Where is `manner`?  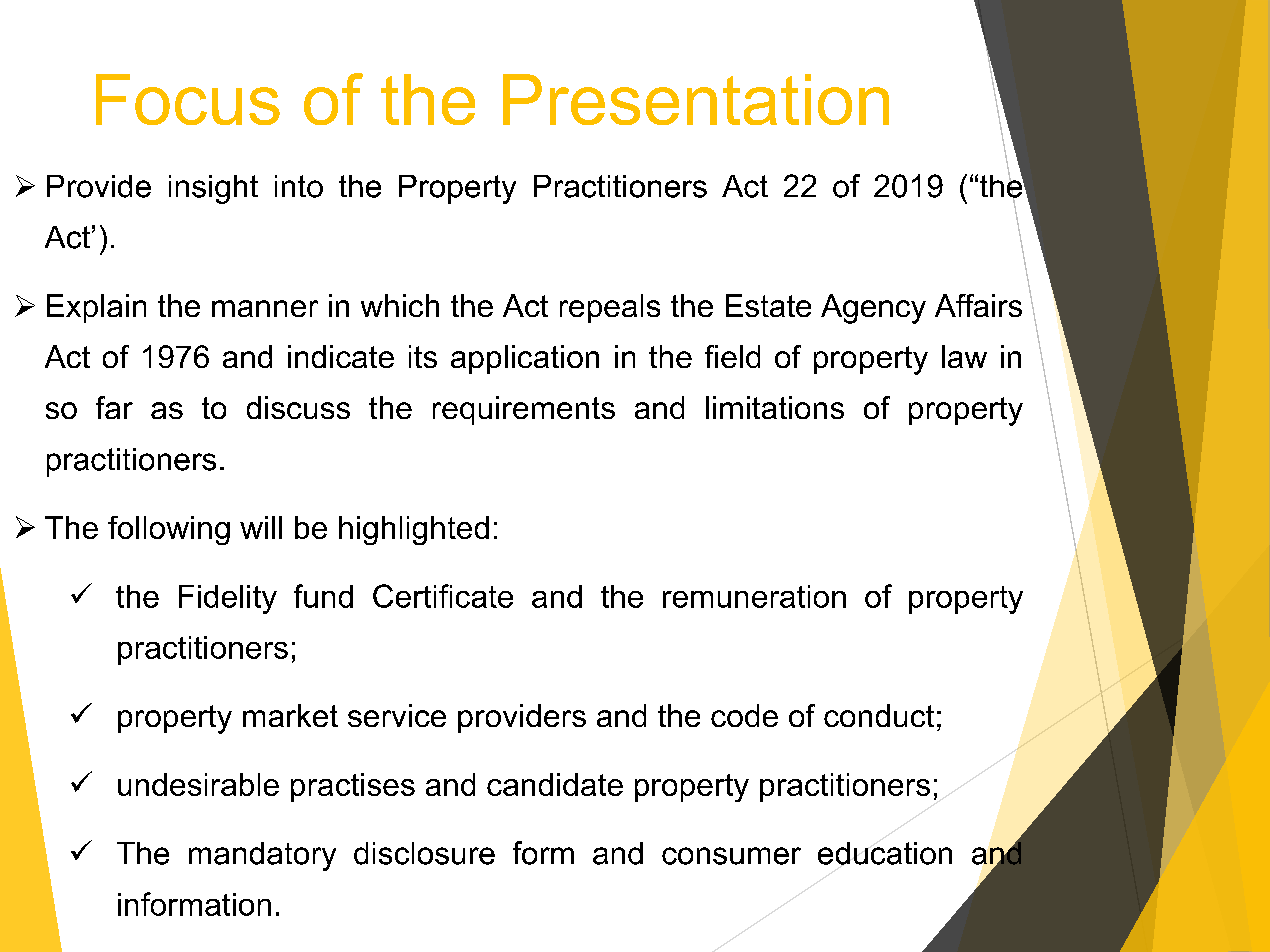 manner is located at coordinates (265, 308).
